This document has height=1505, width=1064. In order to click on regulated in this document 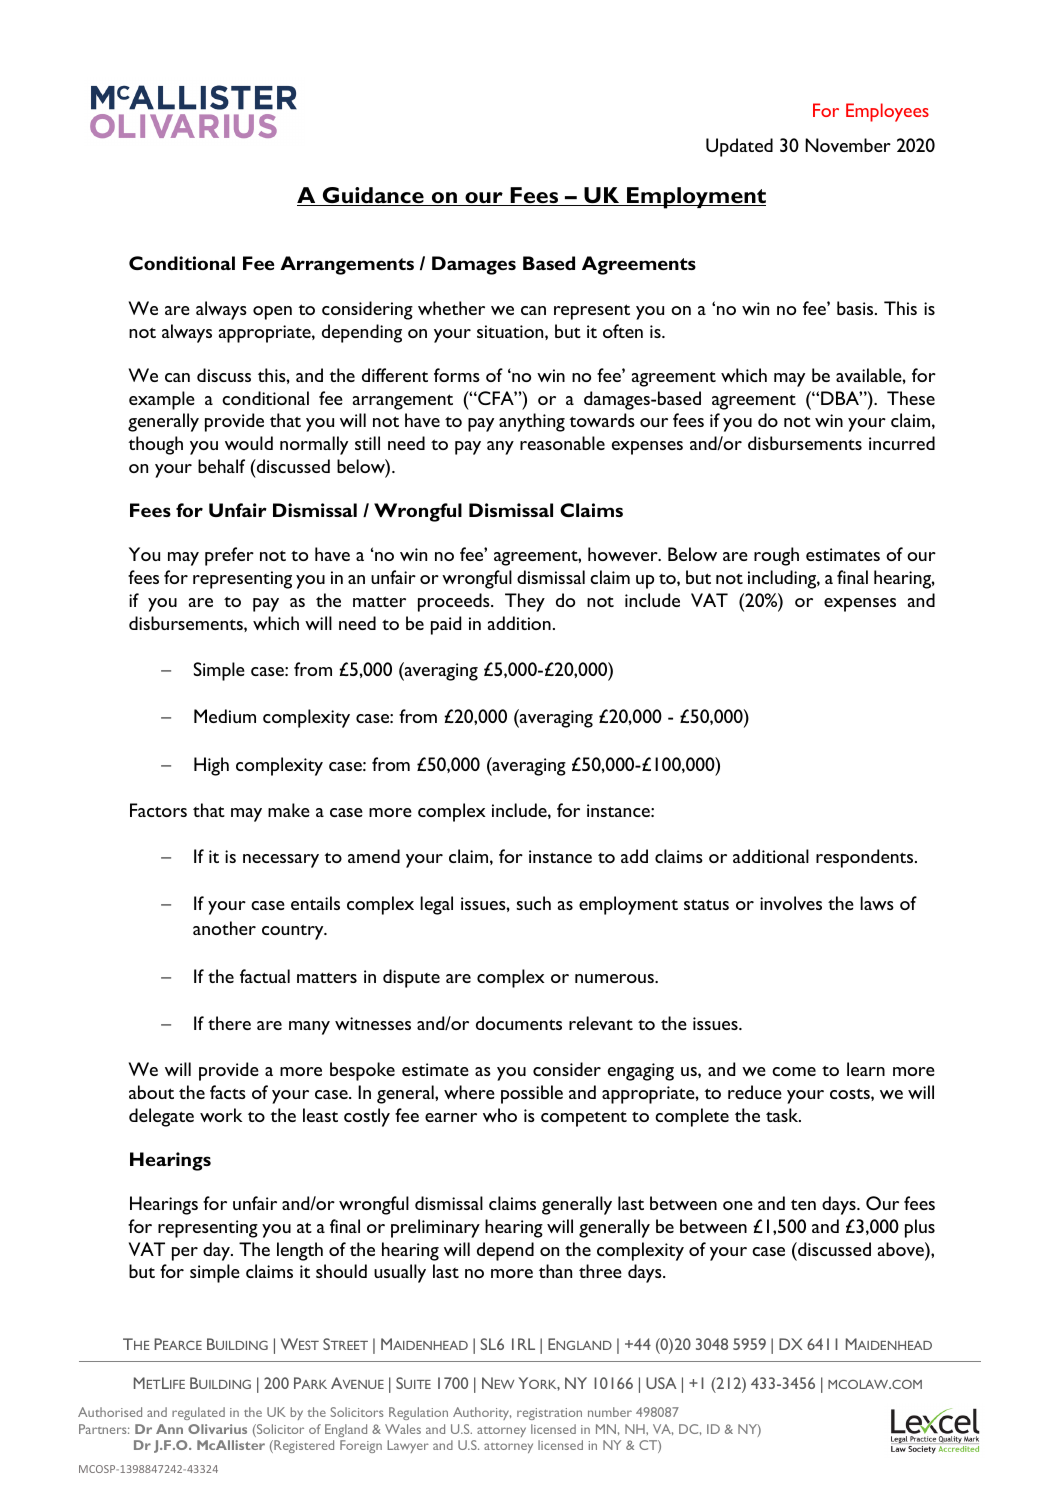, I will do `click(198, 1413)`.
